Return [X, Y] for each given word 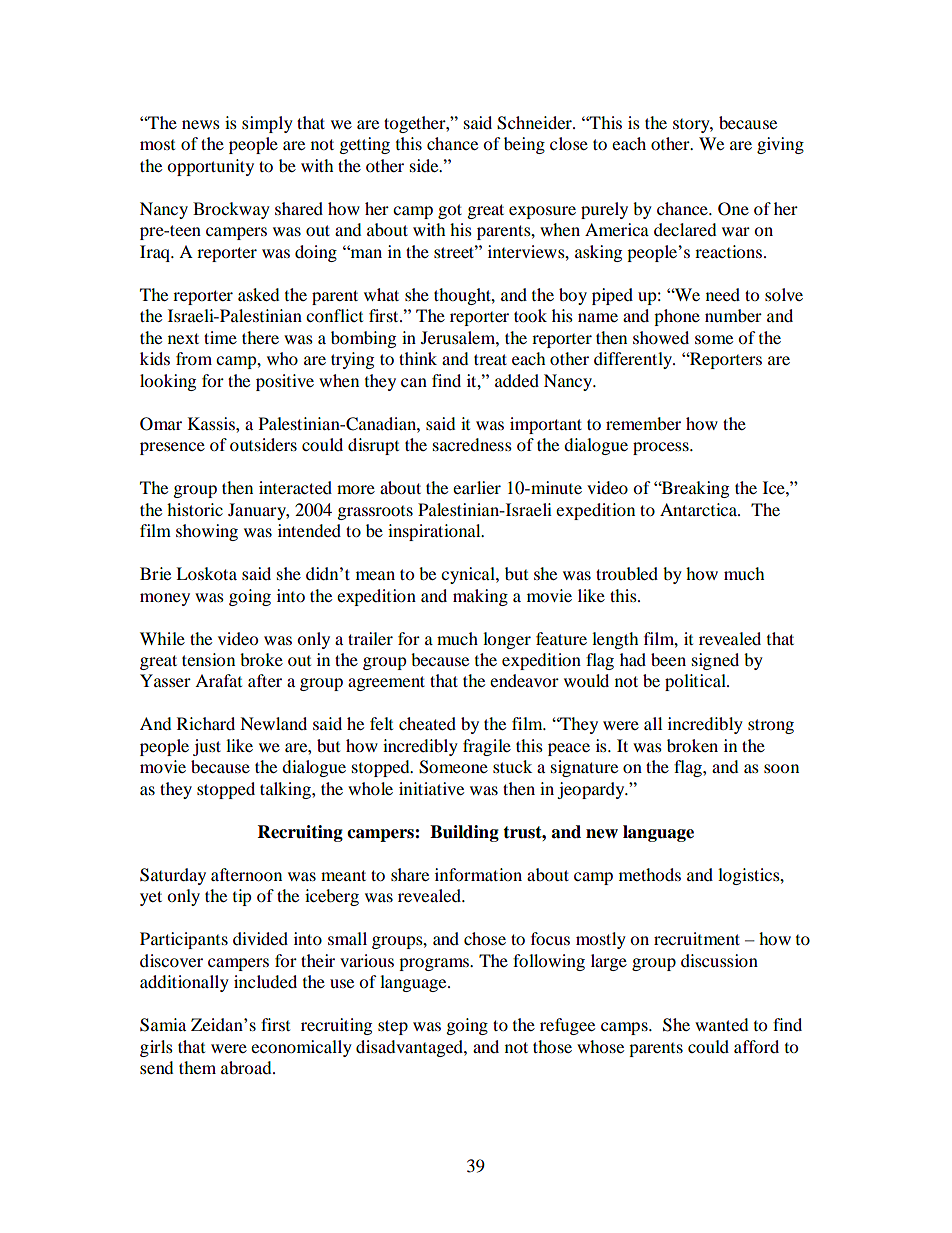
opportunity [210, 167]
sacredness [472, 444]
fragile [487, 747]
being [524, 145]
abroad [247, 1067]
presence [172, 448]
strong [771, 726]
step [393, 1027]
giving [780, 145]
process [662, 448]
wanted [721, 1024]
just [207, 747]
